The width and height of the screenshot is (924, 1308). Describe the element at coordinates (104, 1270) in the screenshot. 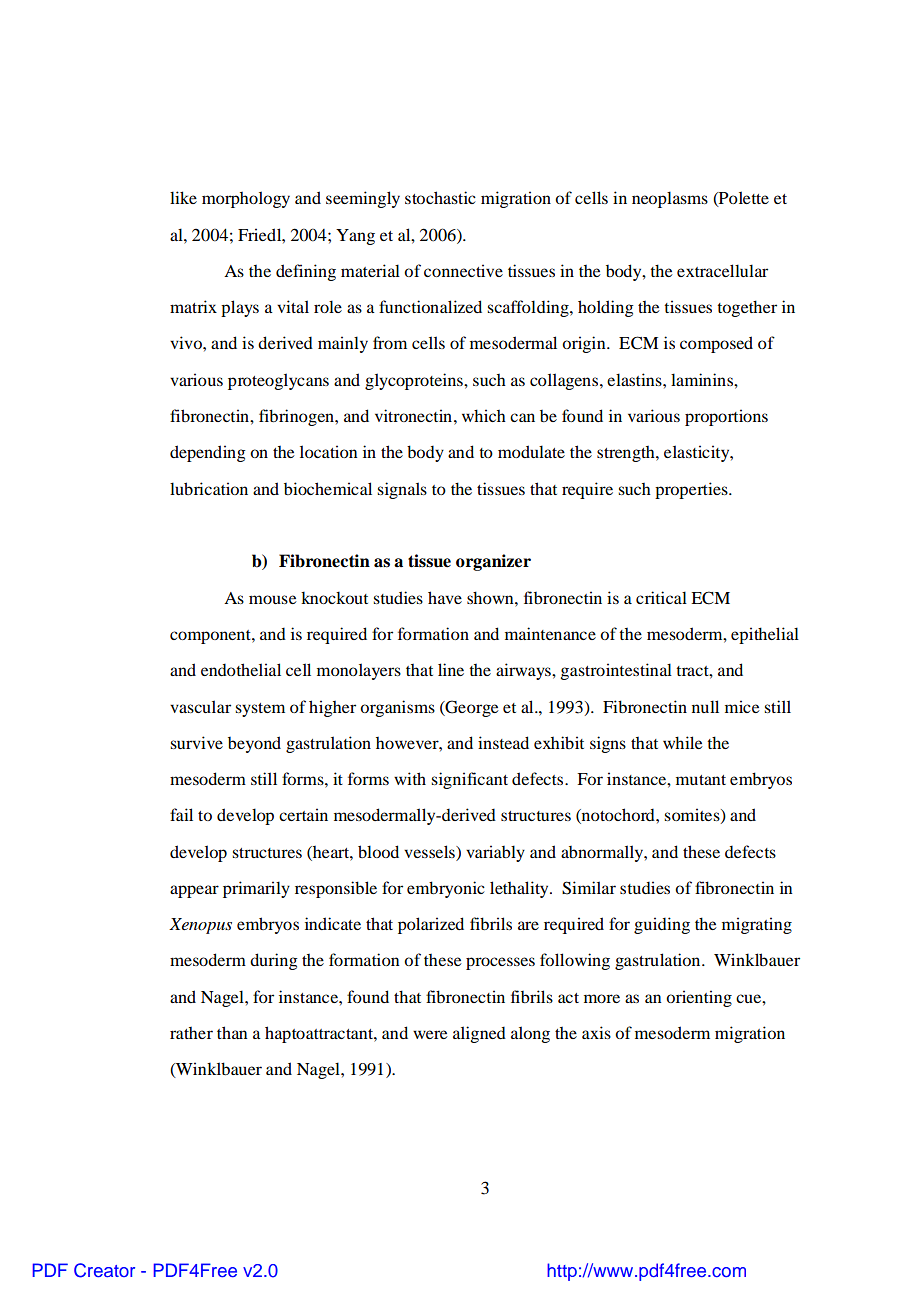

I see `Creator` at that location.
